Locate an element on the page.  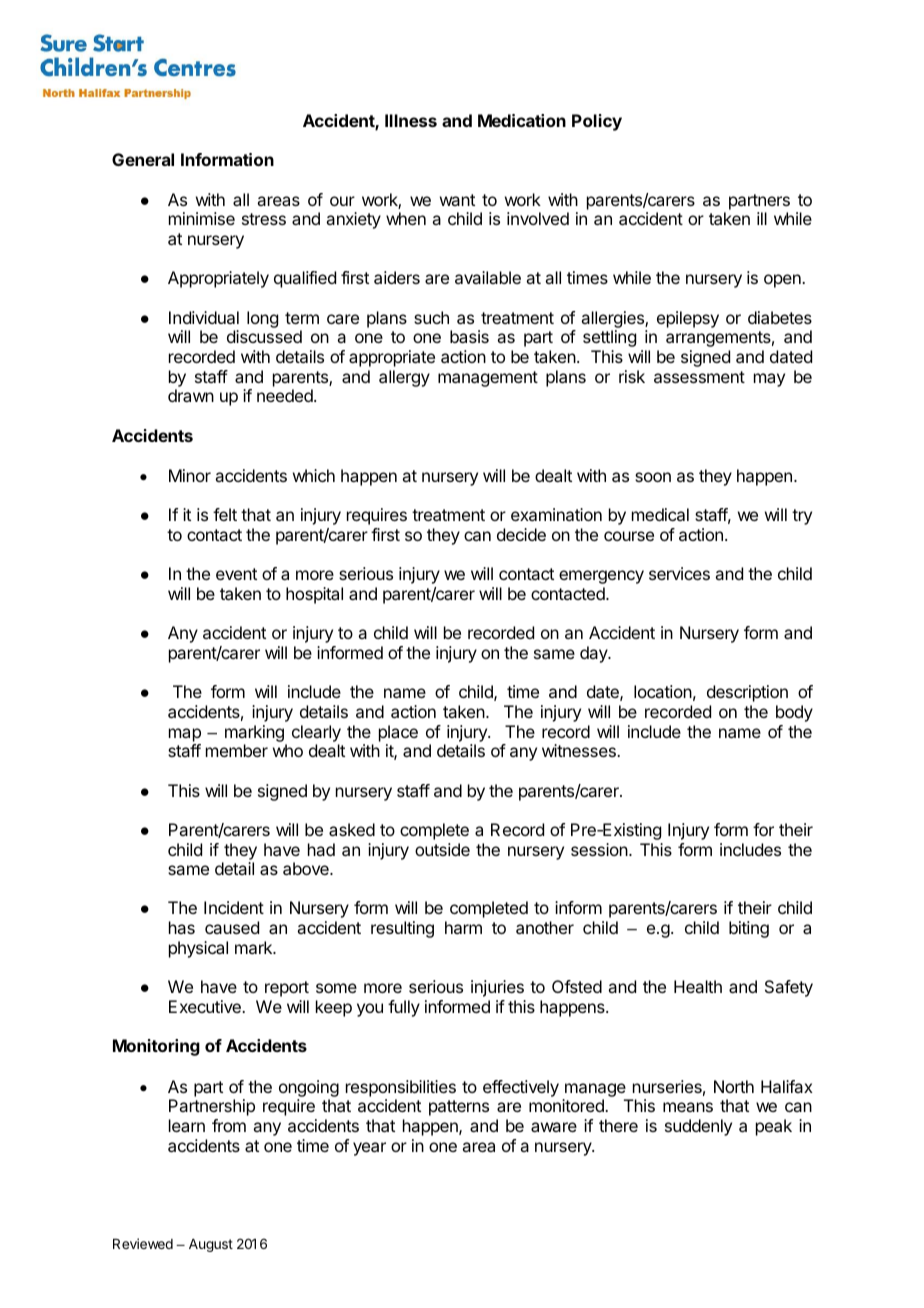
August is located at coordinates (211, 1245).
